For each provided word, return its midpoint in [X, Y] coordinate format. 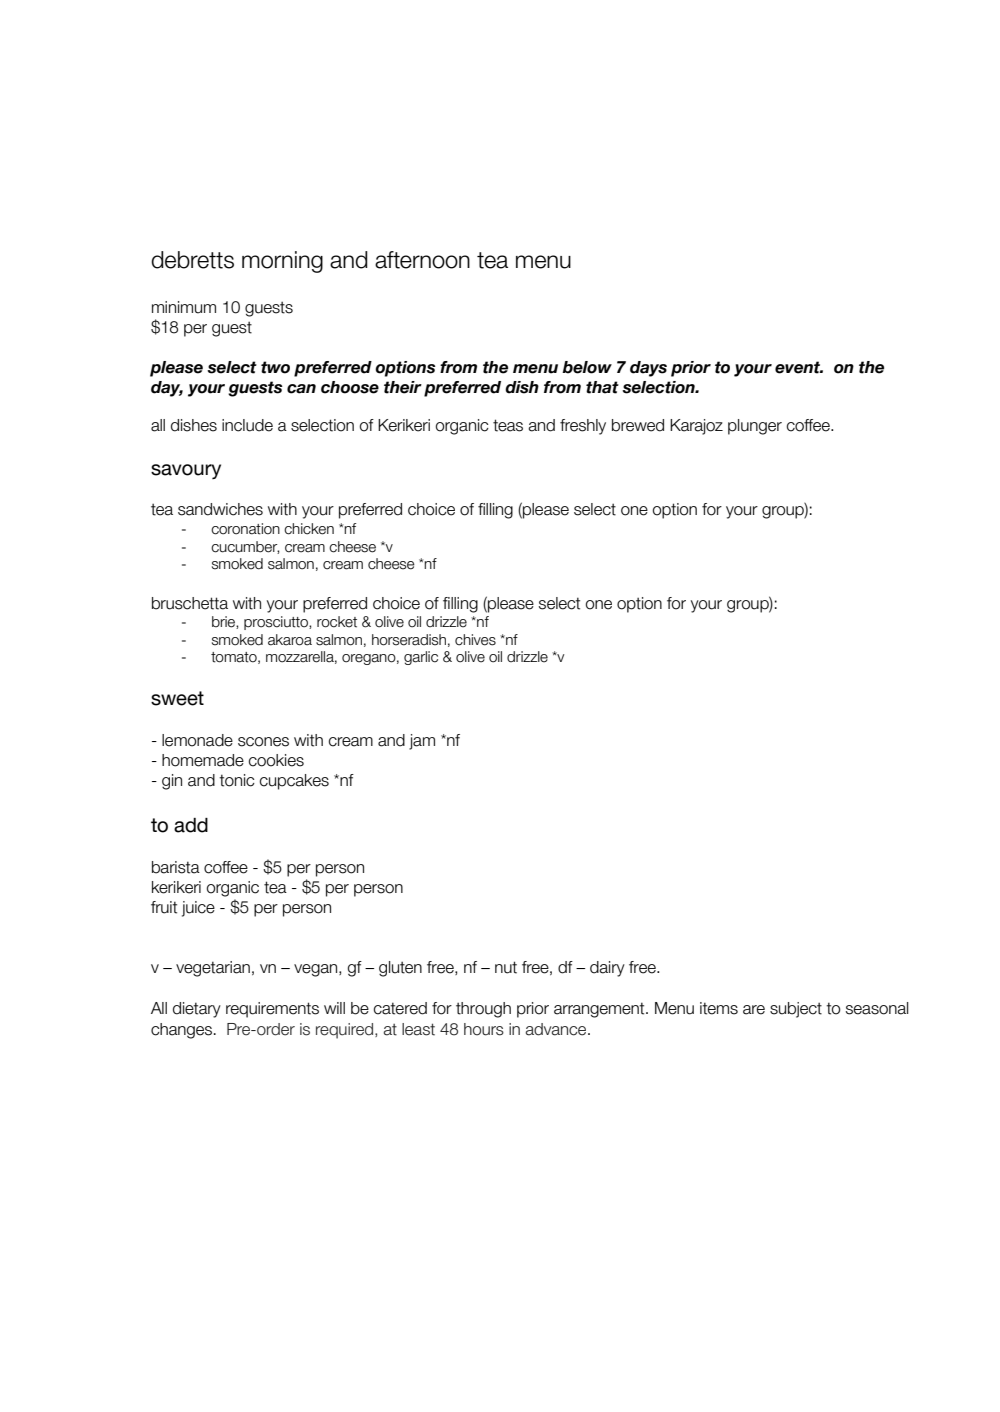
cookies [276, 760]
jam [422, 742]
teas [508, 425]
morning [282, 262]
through [483, 1010]
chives [475, 640]
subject [796, 1010]
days [648, 369]
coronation [245, 529]
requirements [272, 1010]
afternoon [422, 260]
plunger [755, 427]
